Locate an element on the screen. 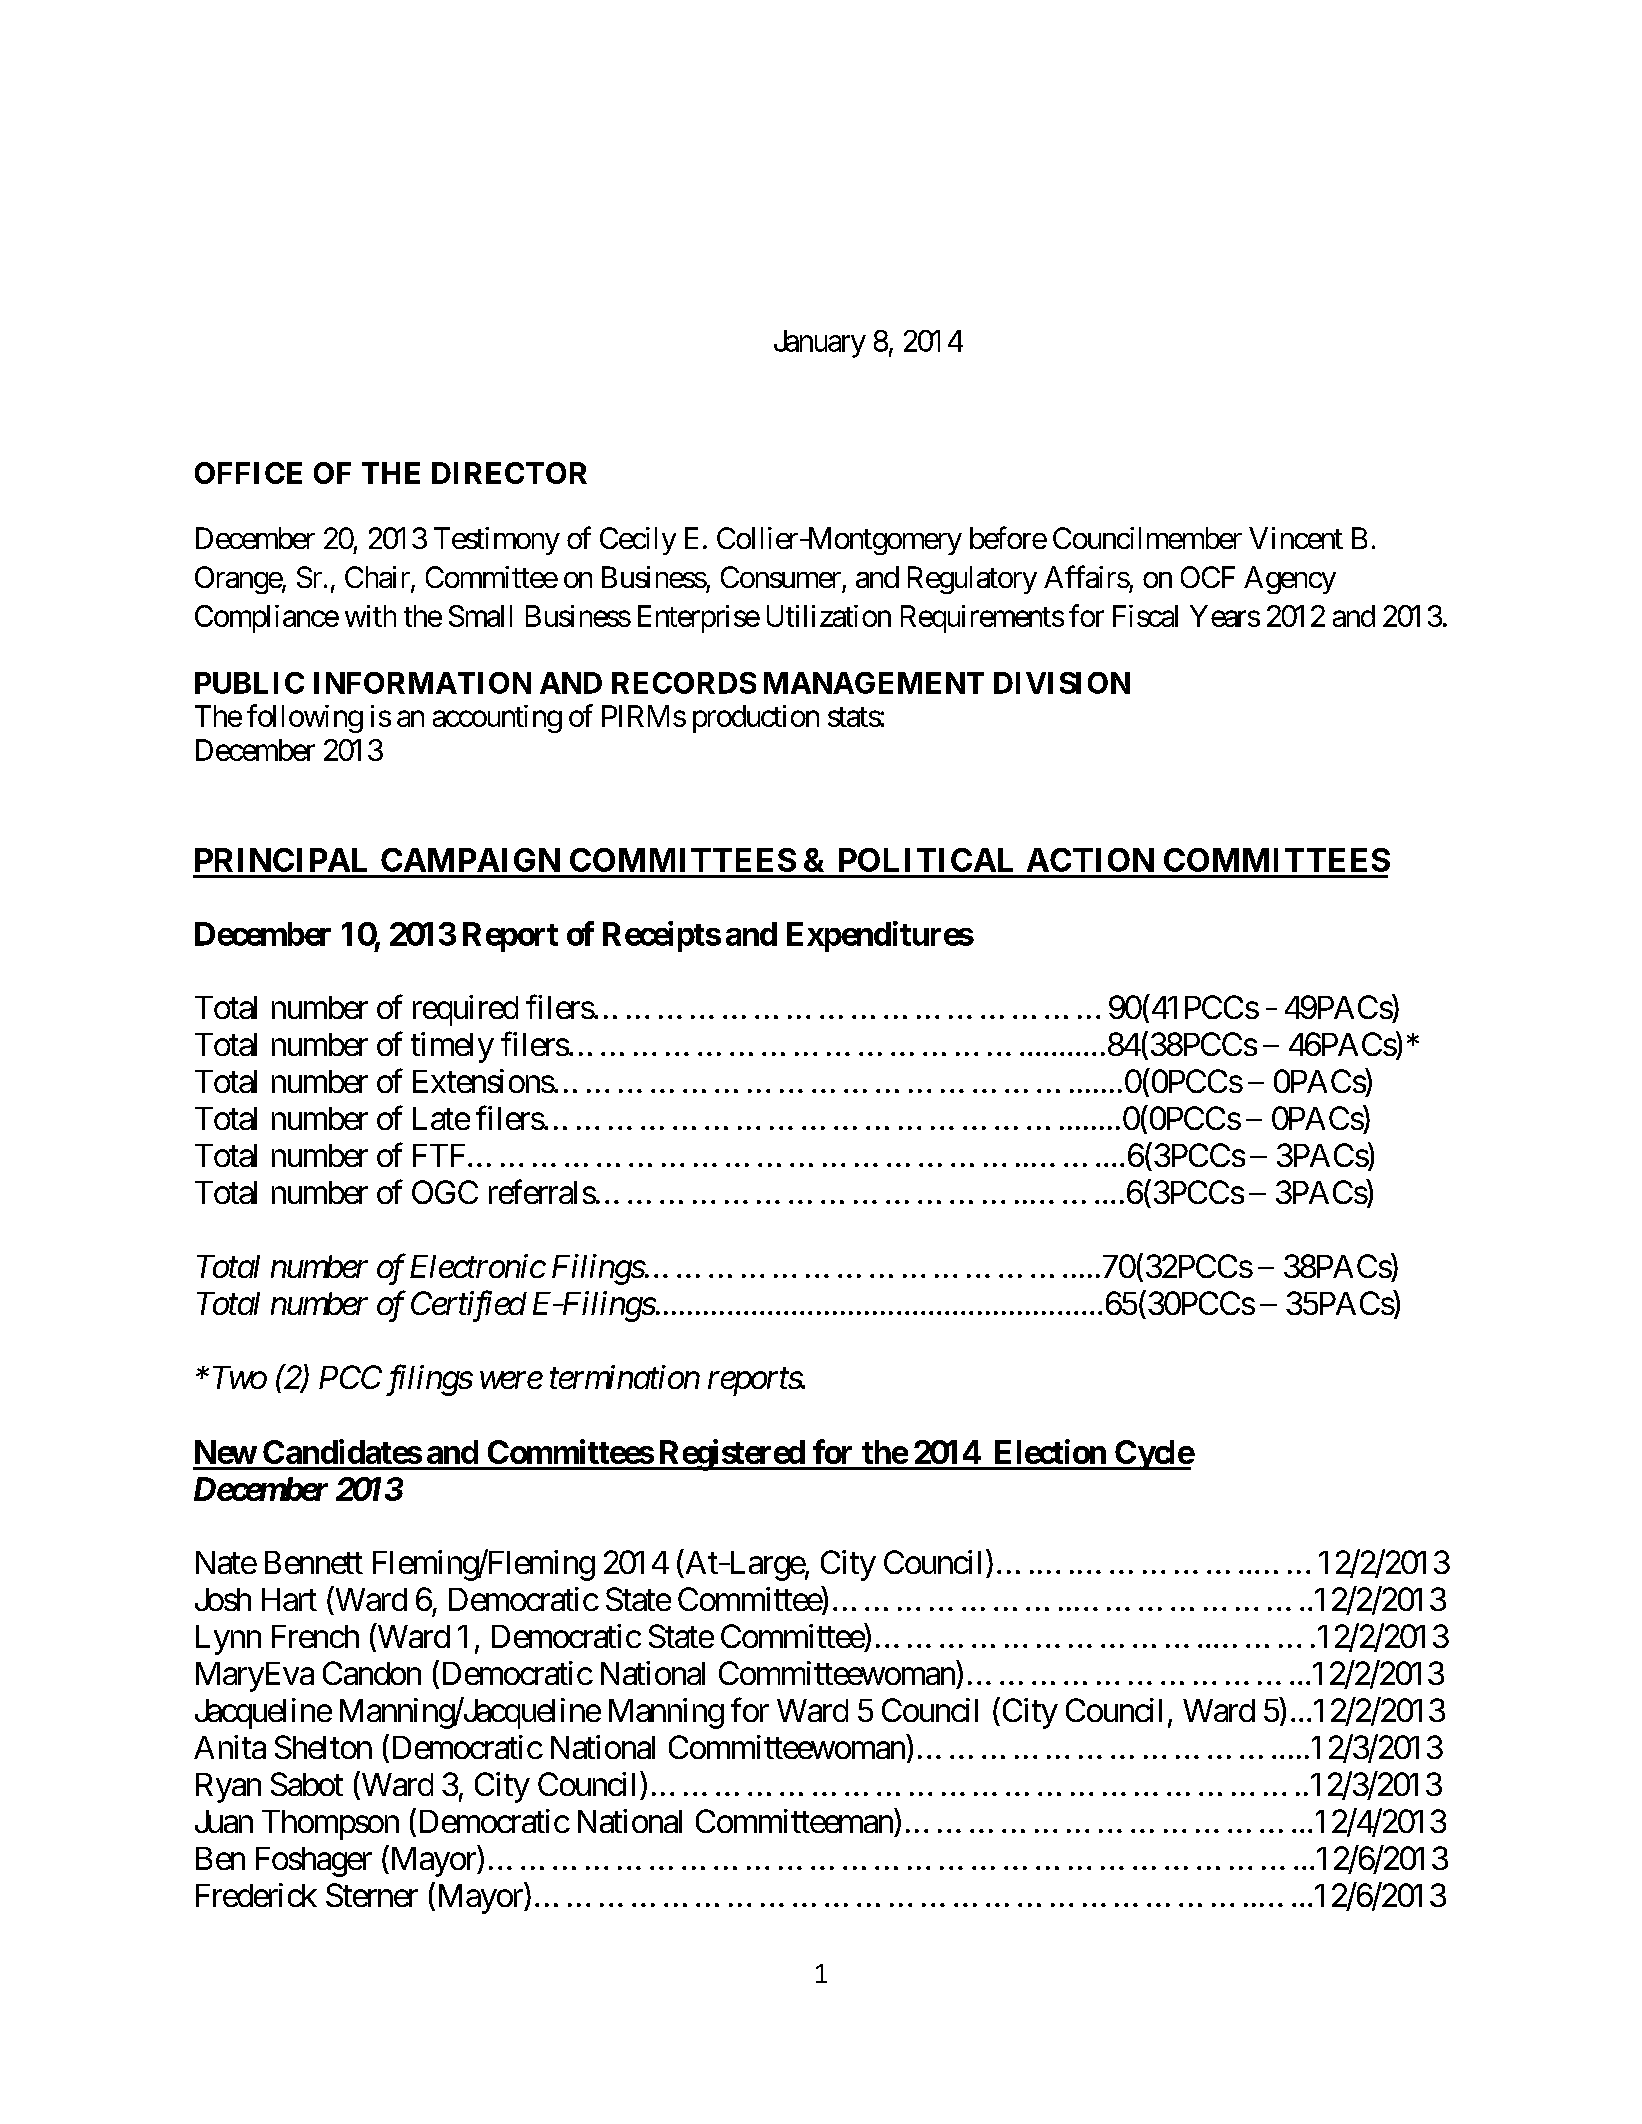 This screenshot has width=1642, height=2124. Vincent is located at coordinates (1296, 538).
